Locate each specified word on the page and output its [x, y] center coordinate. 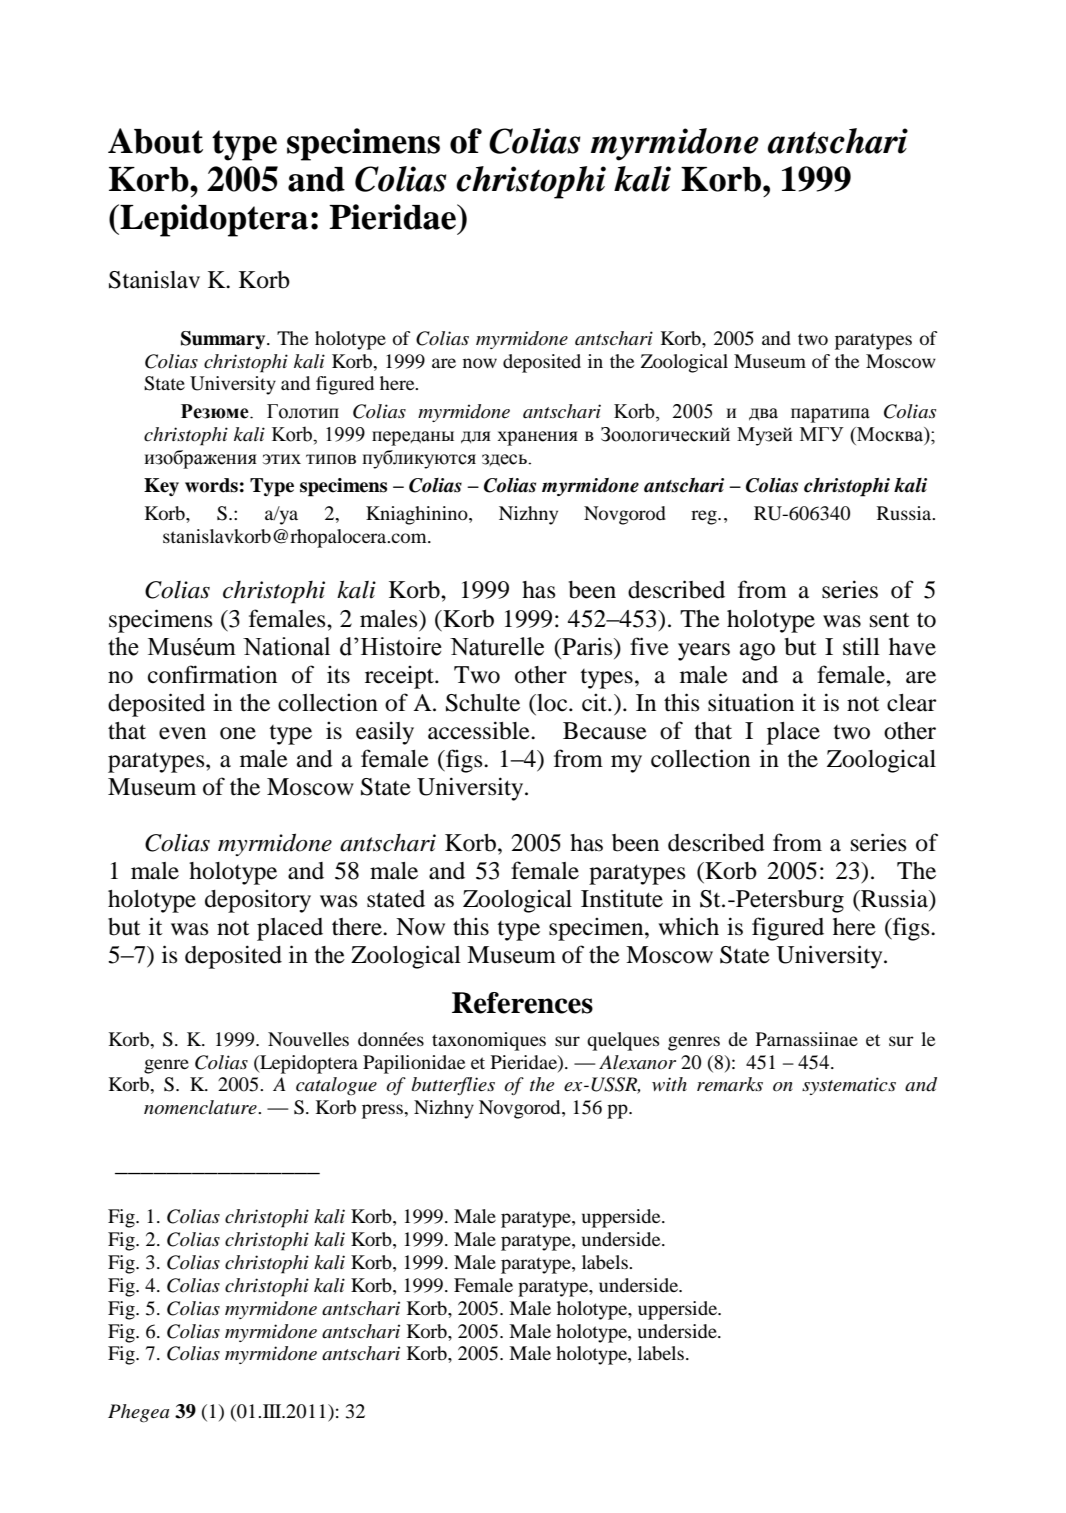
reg [705, 517]
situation [751, 702]
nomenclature [201, 1107]
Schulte [483, 703]
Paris [587, 646]
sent [890, 620]
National [286, 646]
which [688, 926]
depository [258, 901]
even [182, 733]
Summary [224, 340]
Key [161, 487]
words [211, 485]
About [155, 141]
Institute [622, 899]
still [861, 647]
